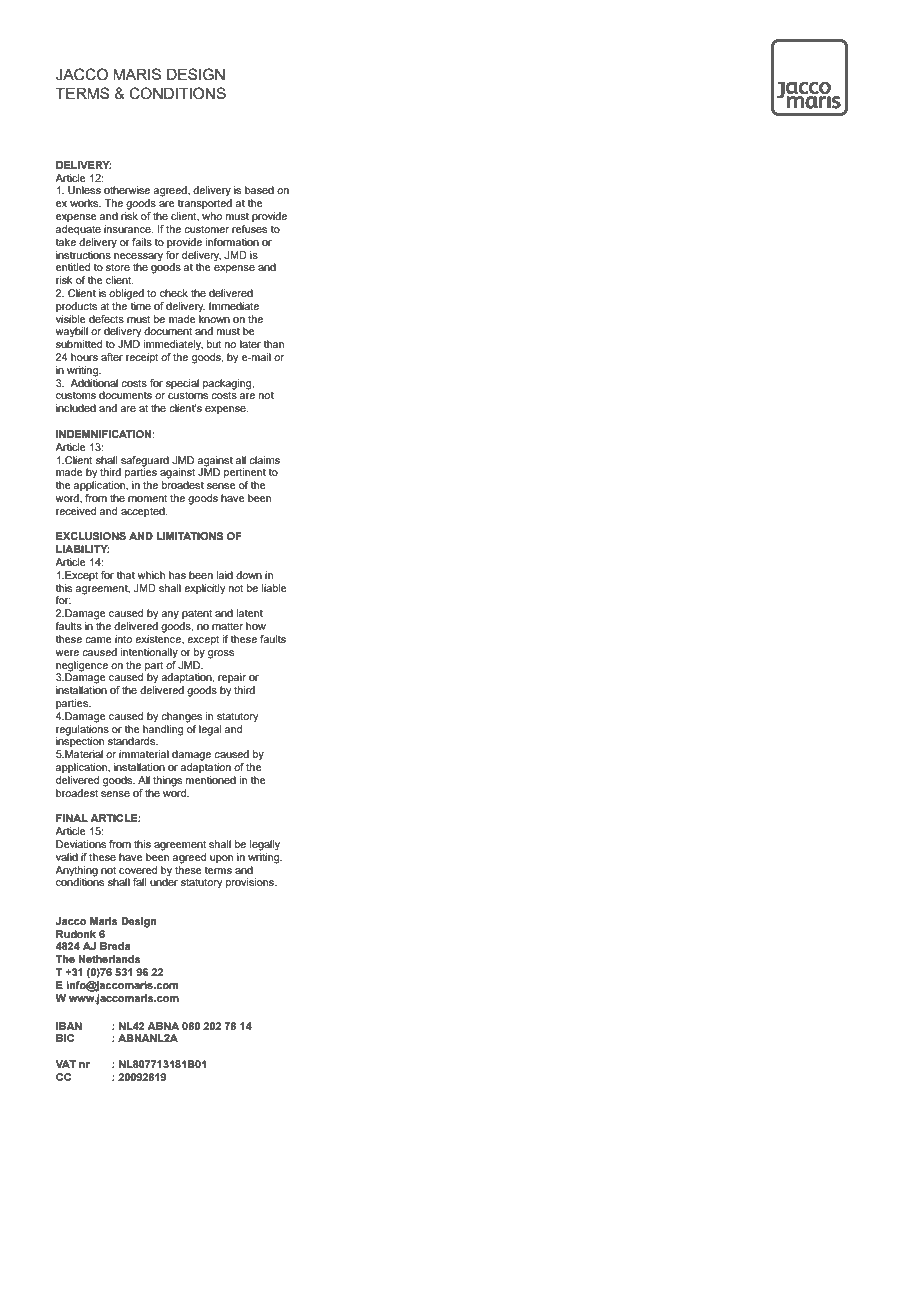  What do you see at coordinates (251, 883) in the document?
I see `provisions` at bounding box center [251, 883].
